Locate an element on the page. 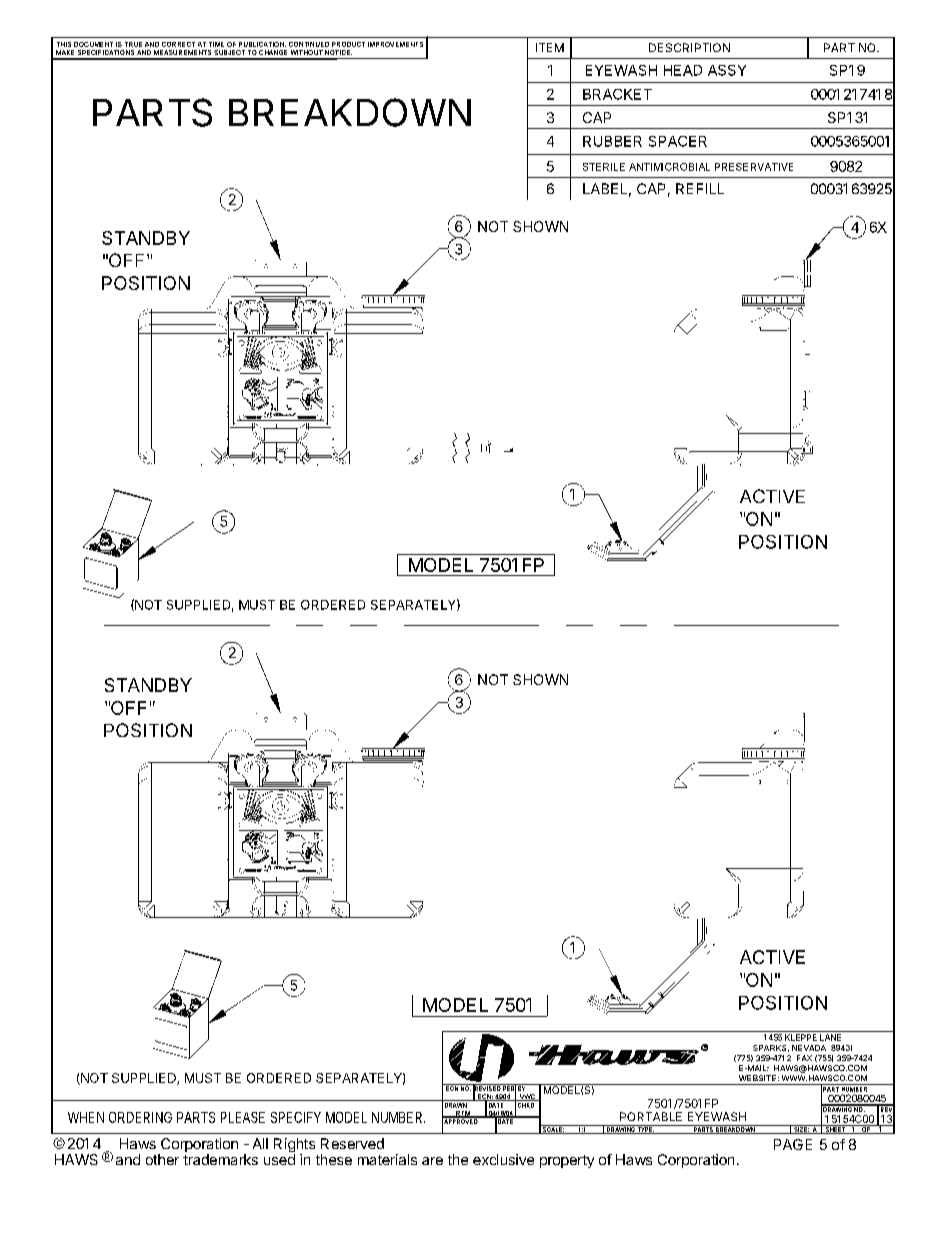 The image size is (952, 1233). IMPROVEMENTS is located at coordinates (395, 44).
